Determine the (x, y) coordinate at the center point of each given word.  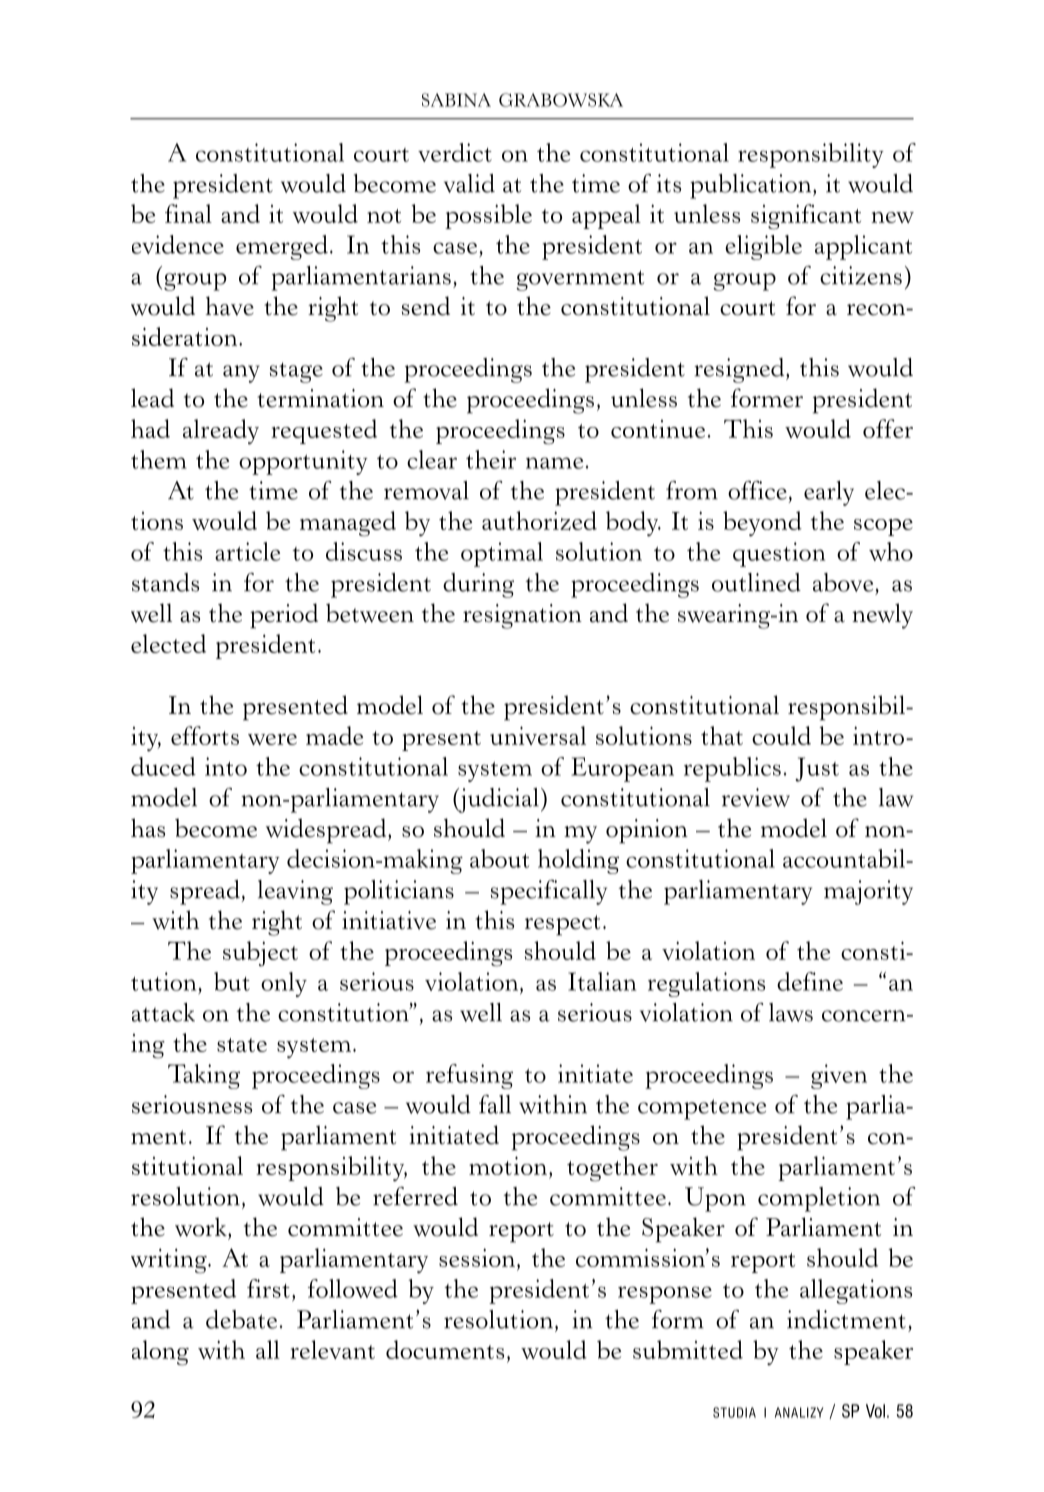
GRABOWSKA (561, 100)
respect (562, 925)
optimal (502, 554)
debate (241, 1319)
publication (752, 186)
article (247, 551)
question (779, 554)
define (810, 981)
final (188, 213)
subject (260, 953)
